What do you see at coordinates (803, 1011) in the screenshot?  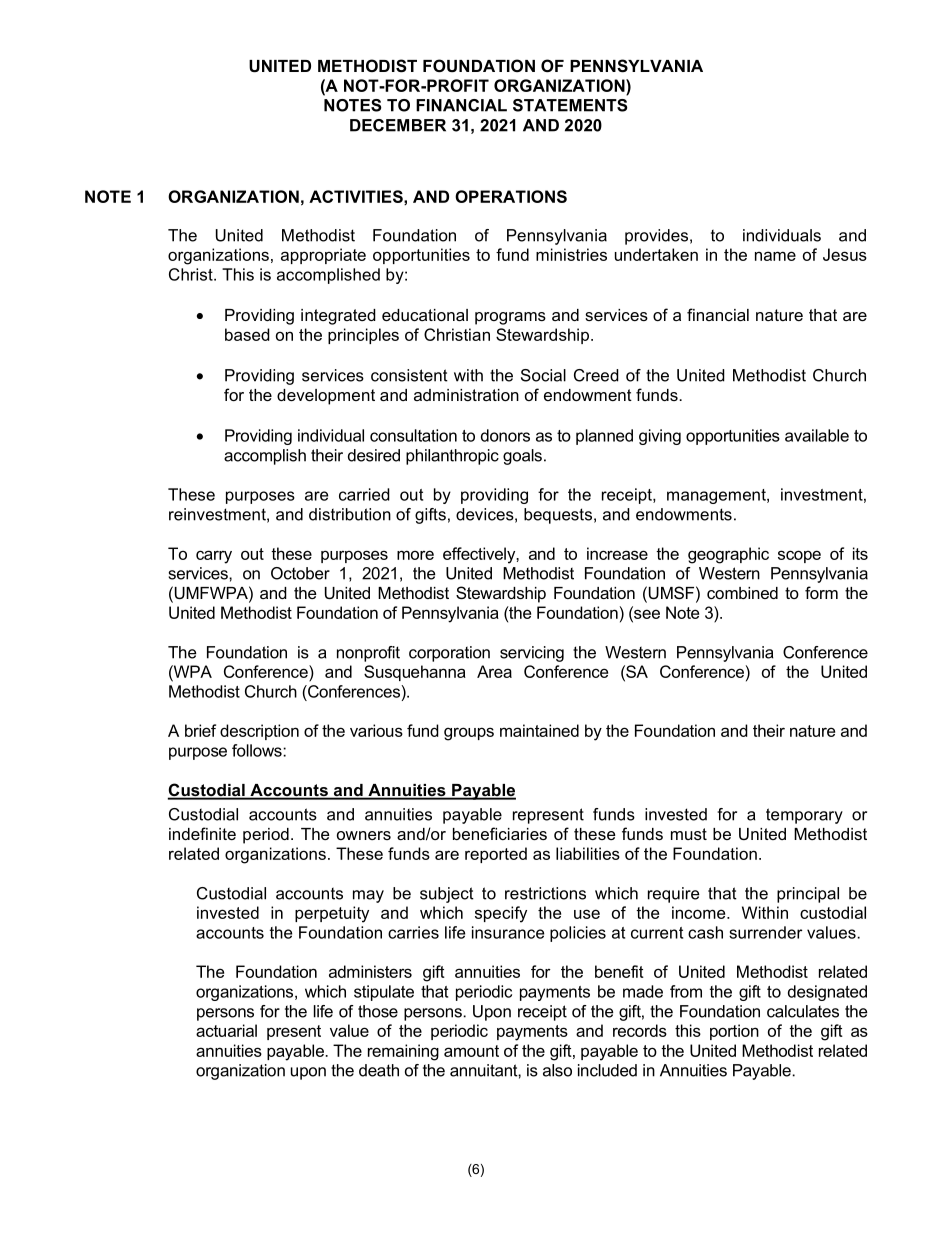 I see `calculates` at bounding box center [803, 1011].
